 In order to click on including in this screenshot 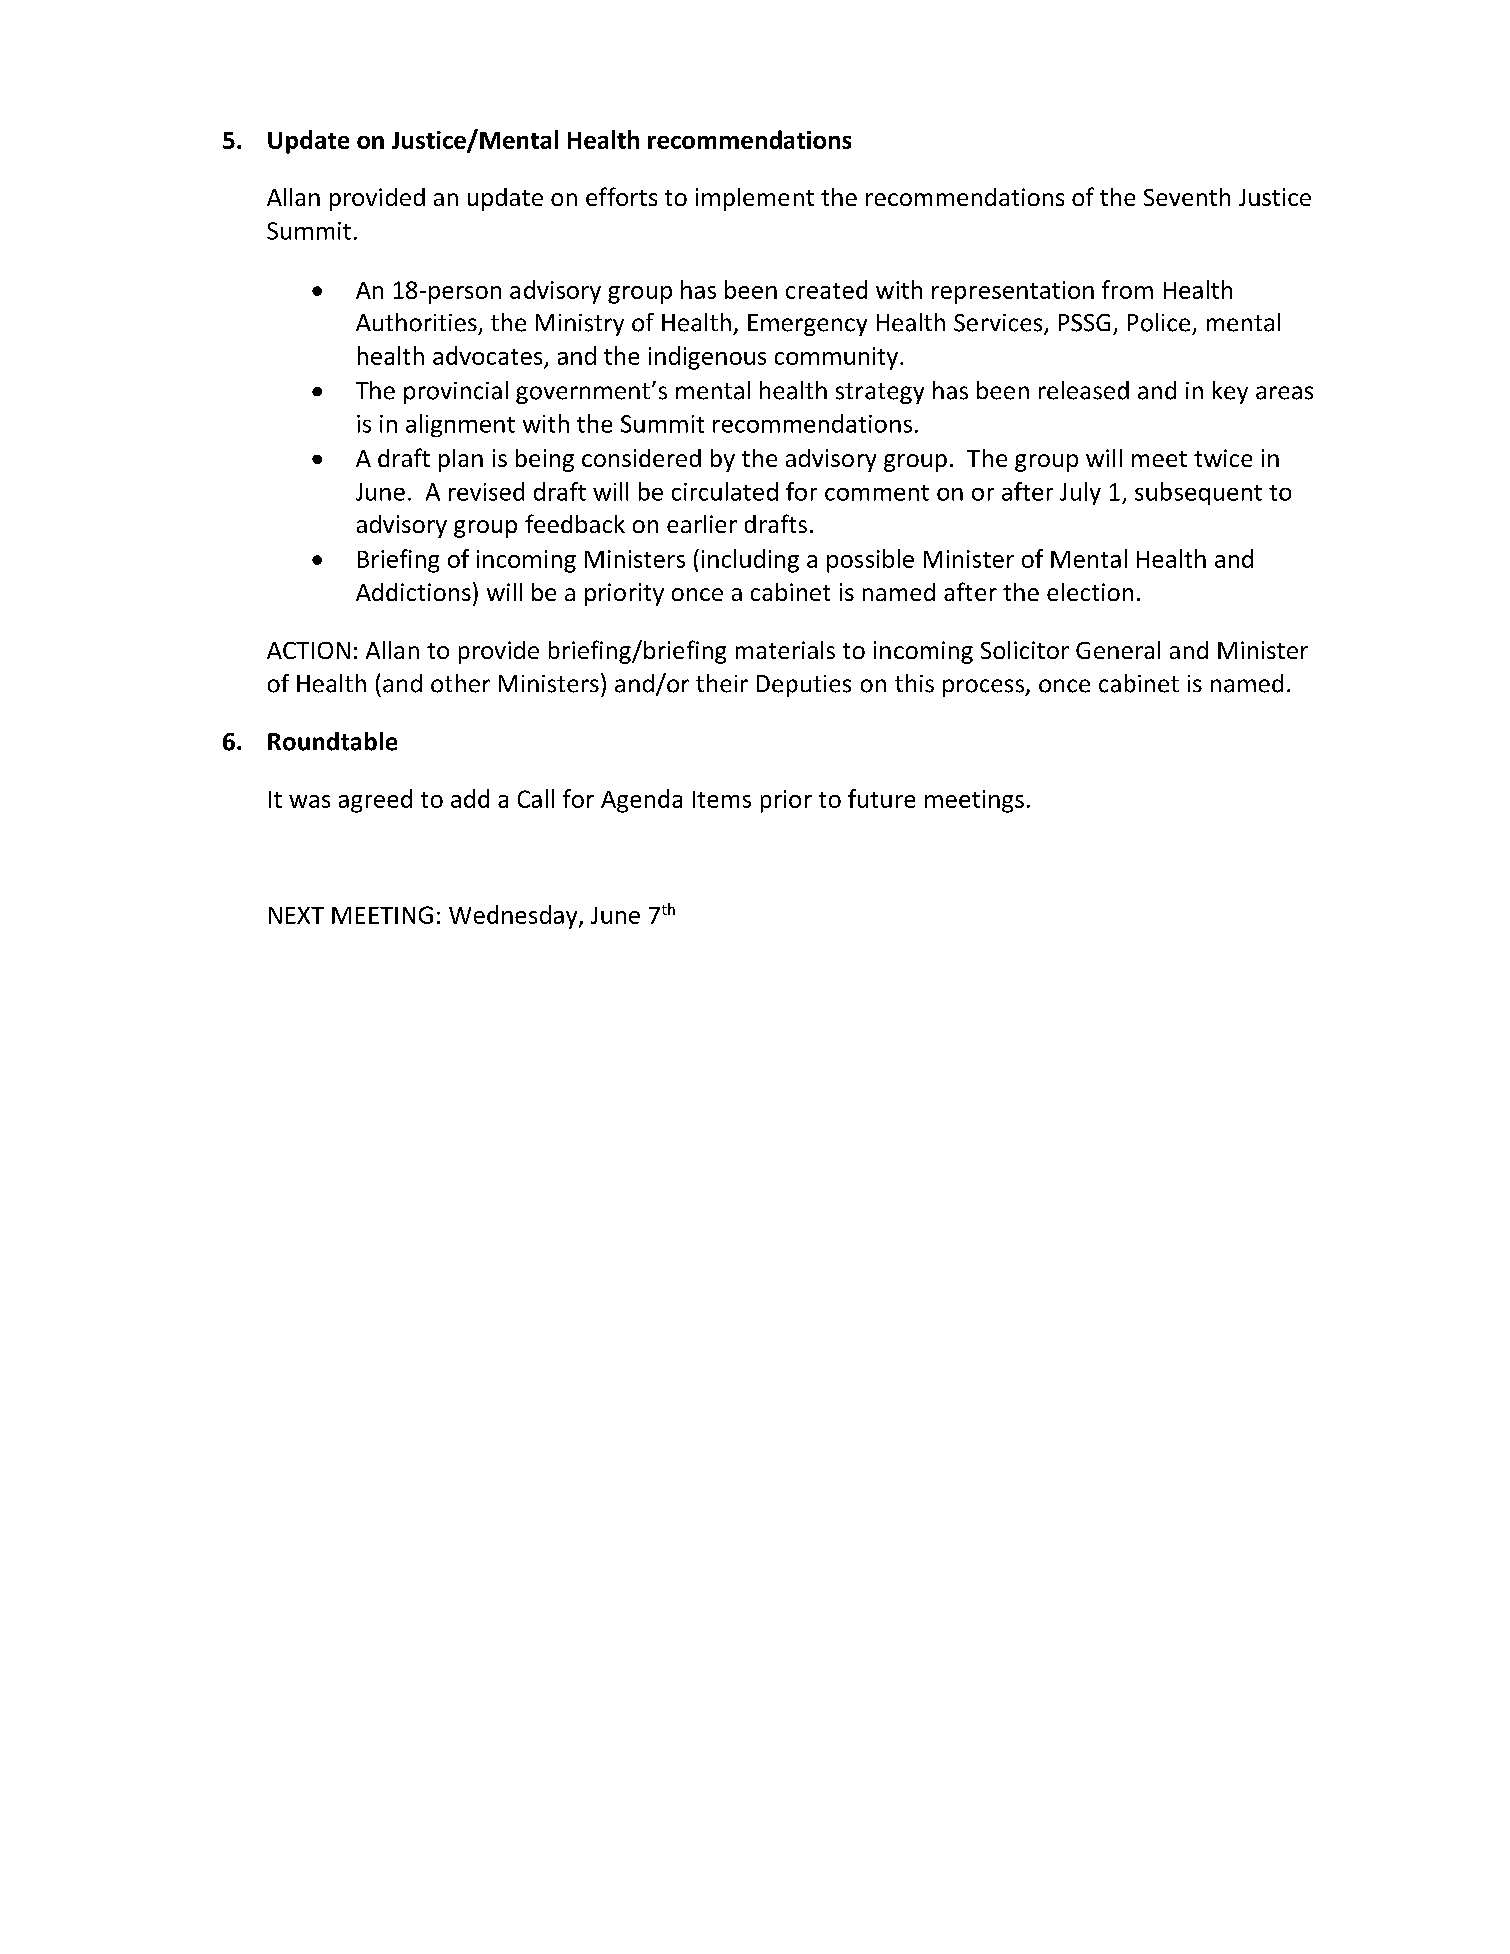, I will do `click(750, 561)`.
